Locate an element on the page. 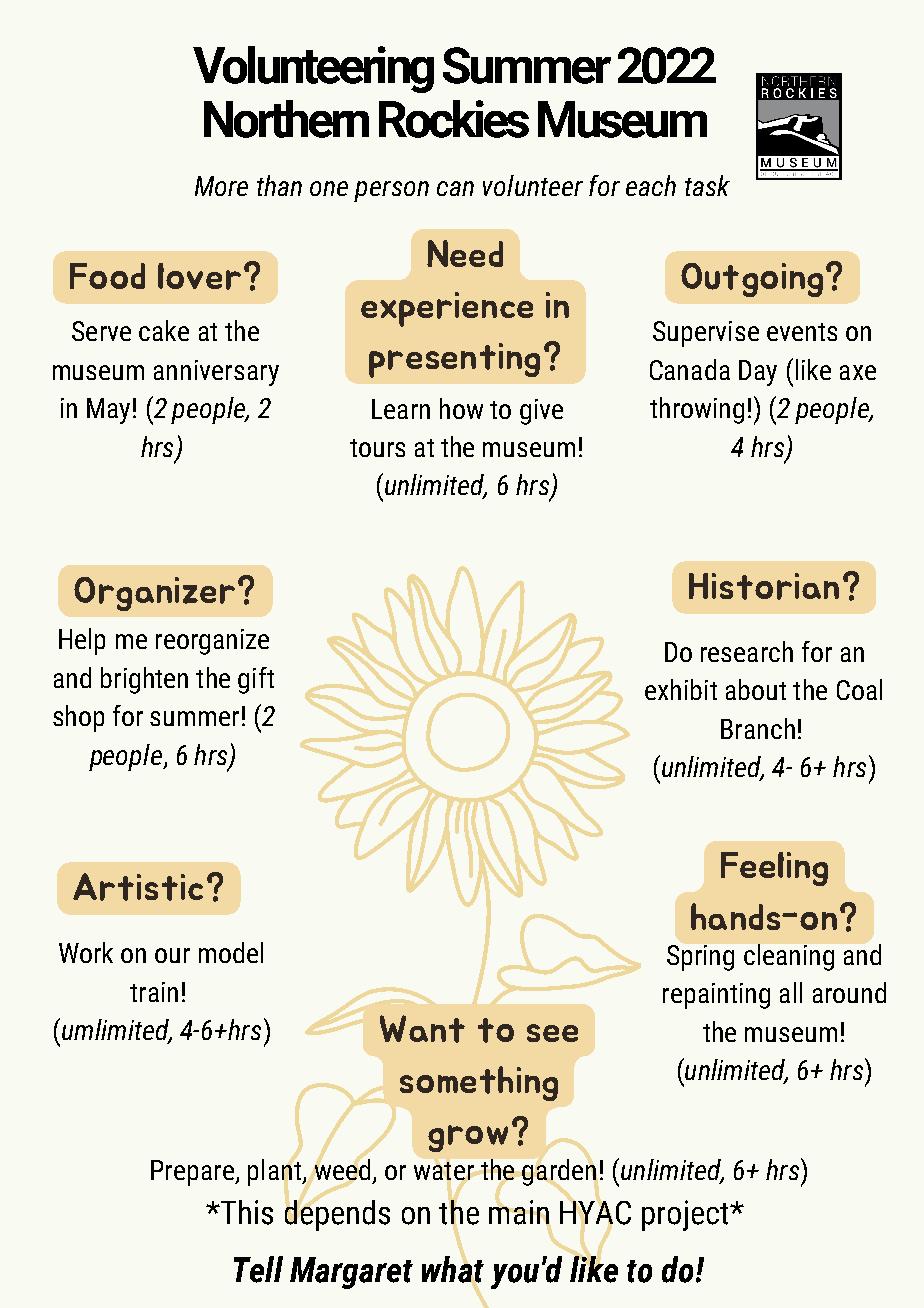  This is located at coordinates (246, 1212).
